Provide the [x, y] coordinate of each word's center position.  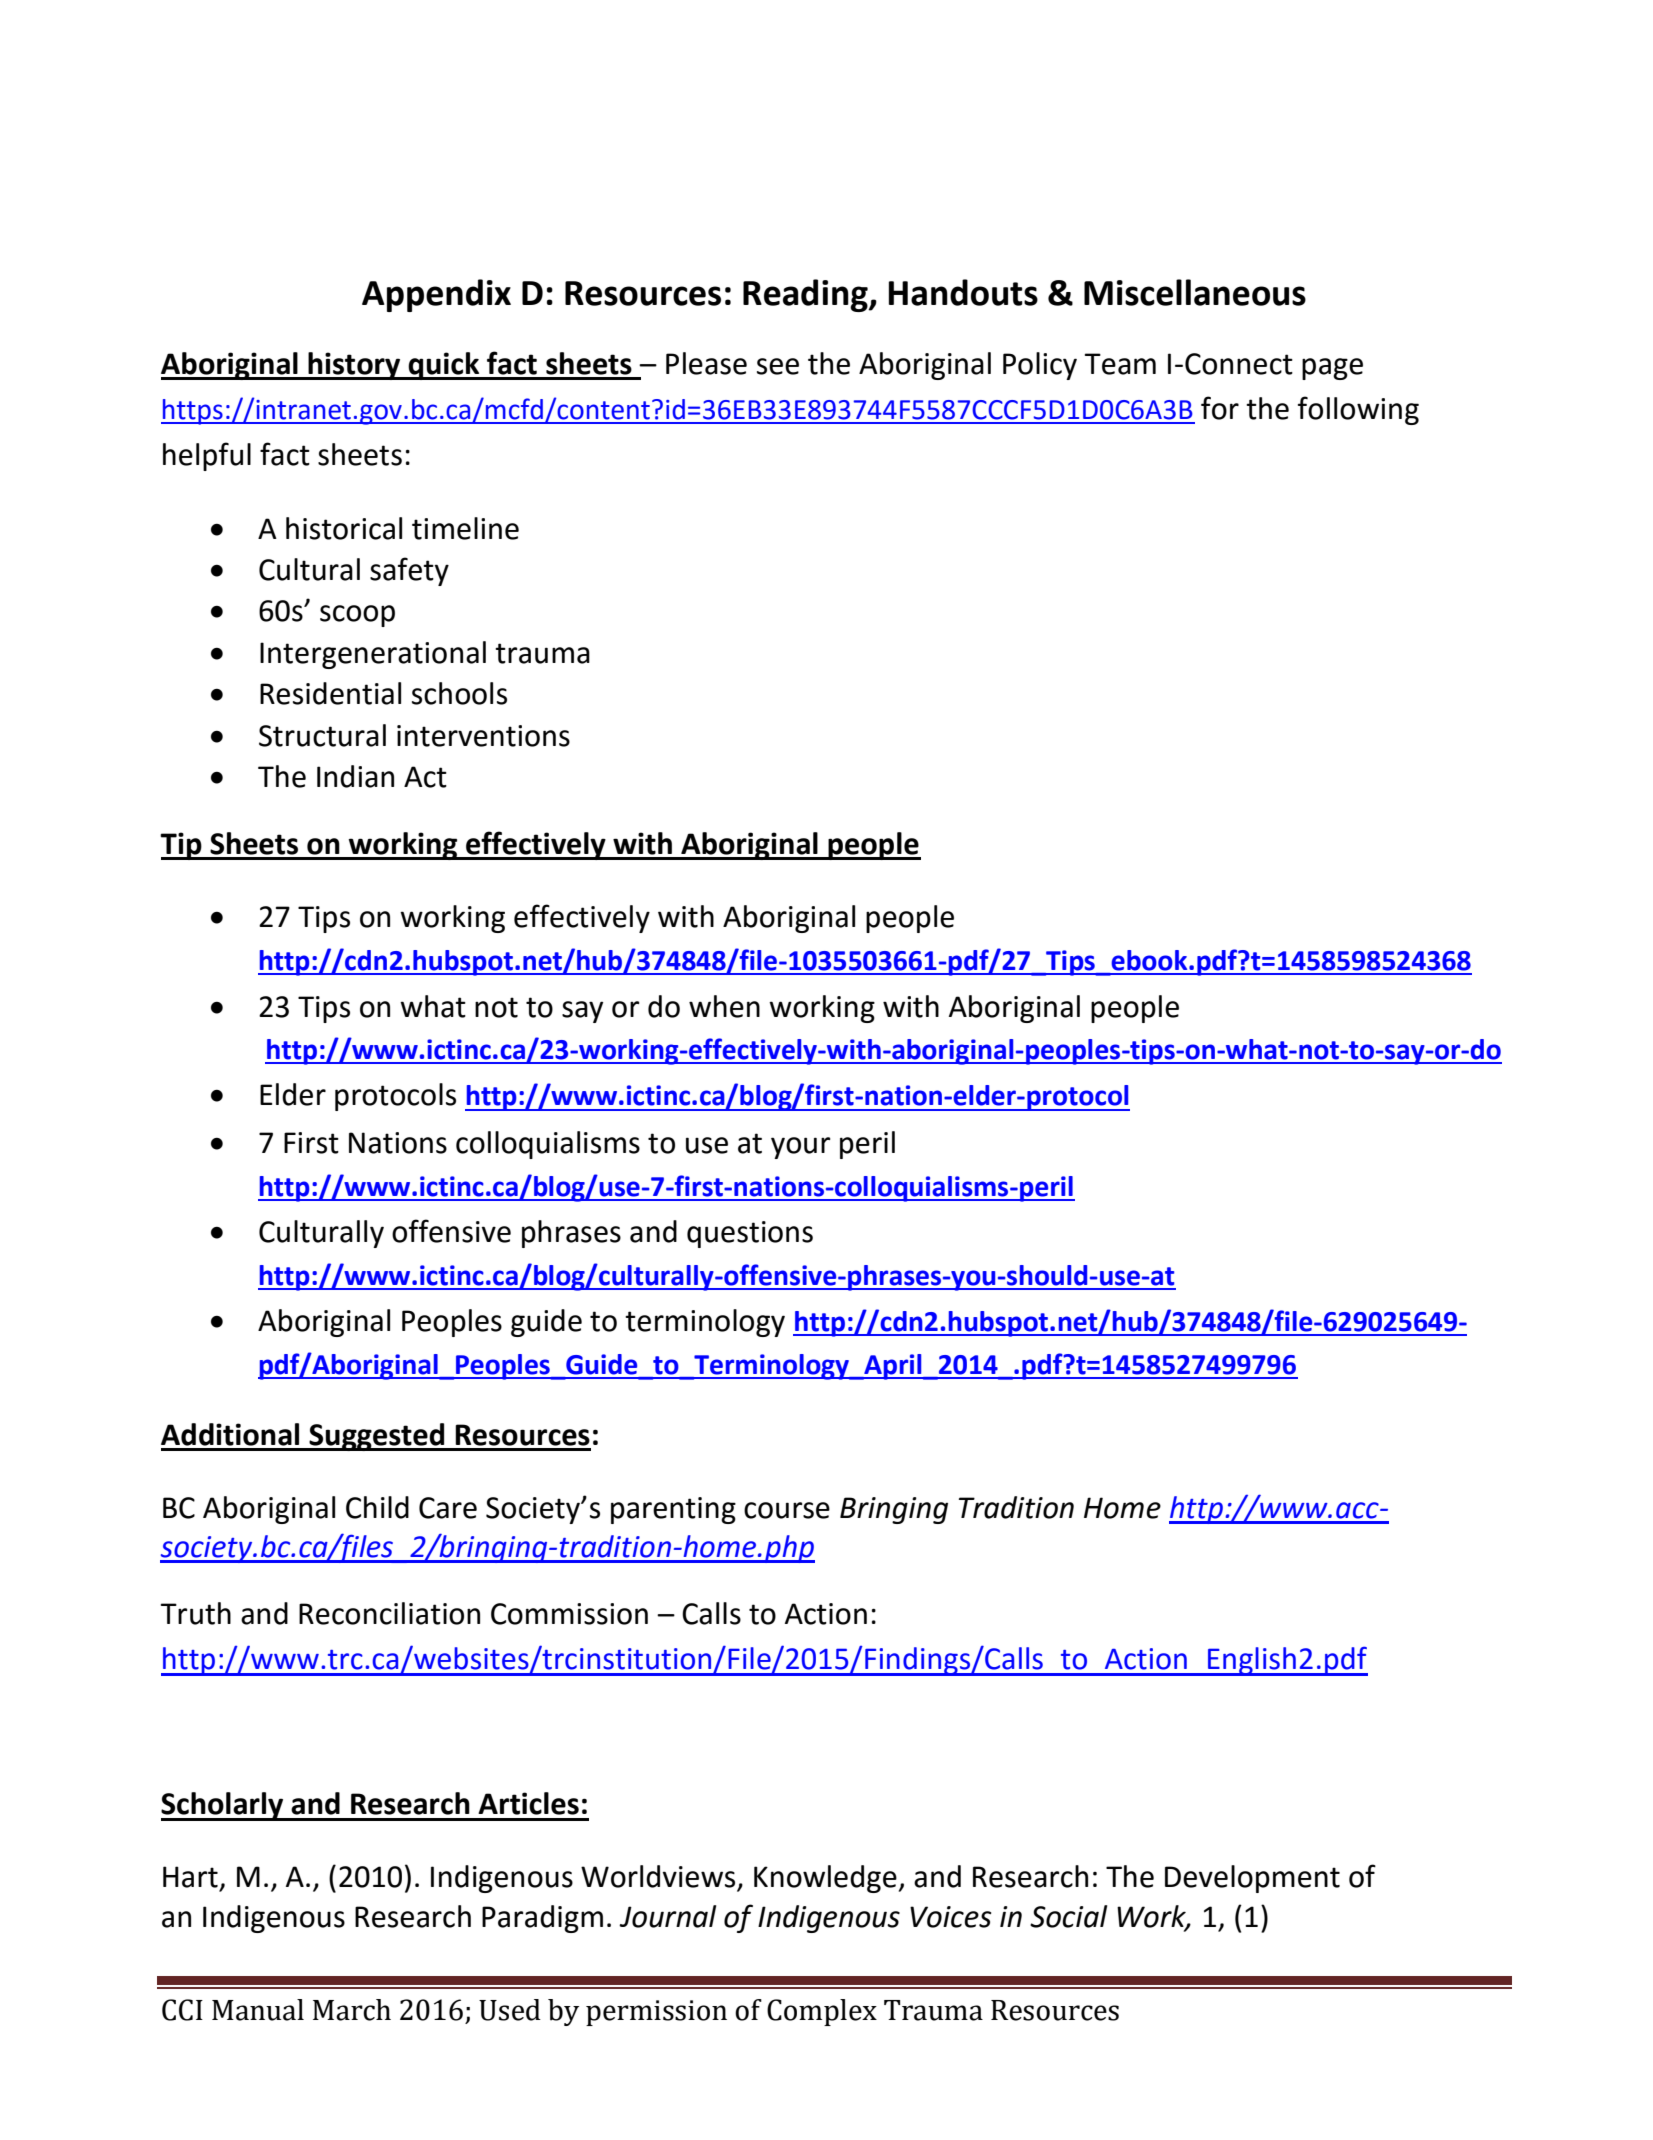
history [354, 366]
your [801, 1148]
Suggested [377, 1437]
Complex [822, 2012]
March [352, 2010]
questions [750, 1234]
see [778, 366]
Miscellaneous [1195, 292]
